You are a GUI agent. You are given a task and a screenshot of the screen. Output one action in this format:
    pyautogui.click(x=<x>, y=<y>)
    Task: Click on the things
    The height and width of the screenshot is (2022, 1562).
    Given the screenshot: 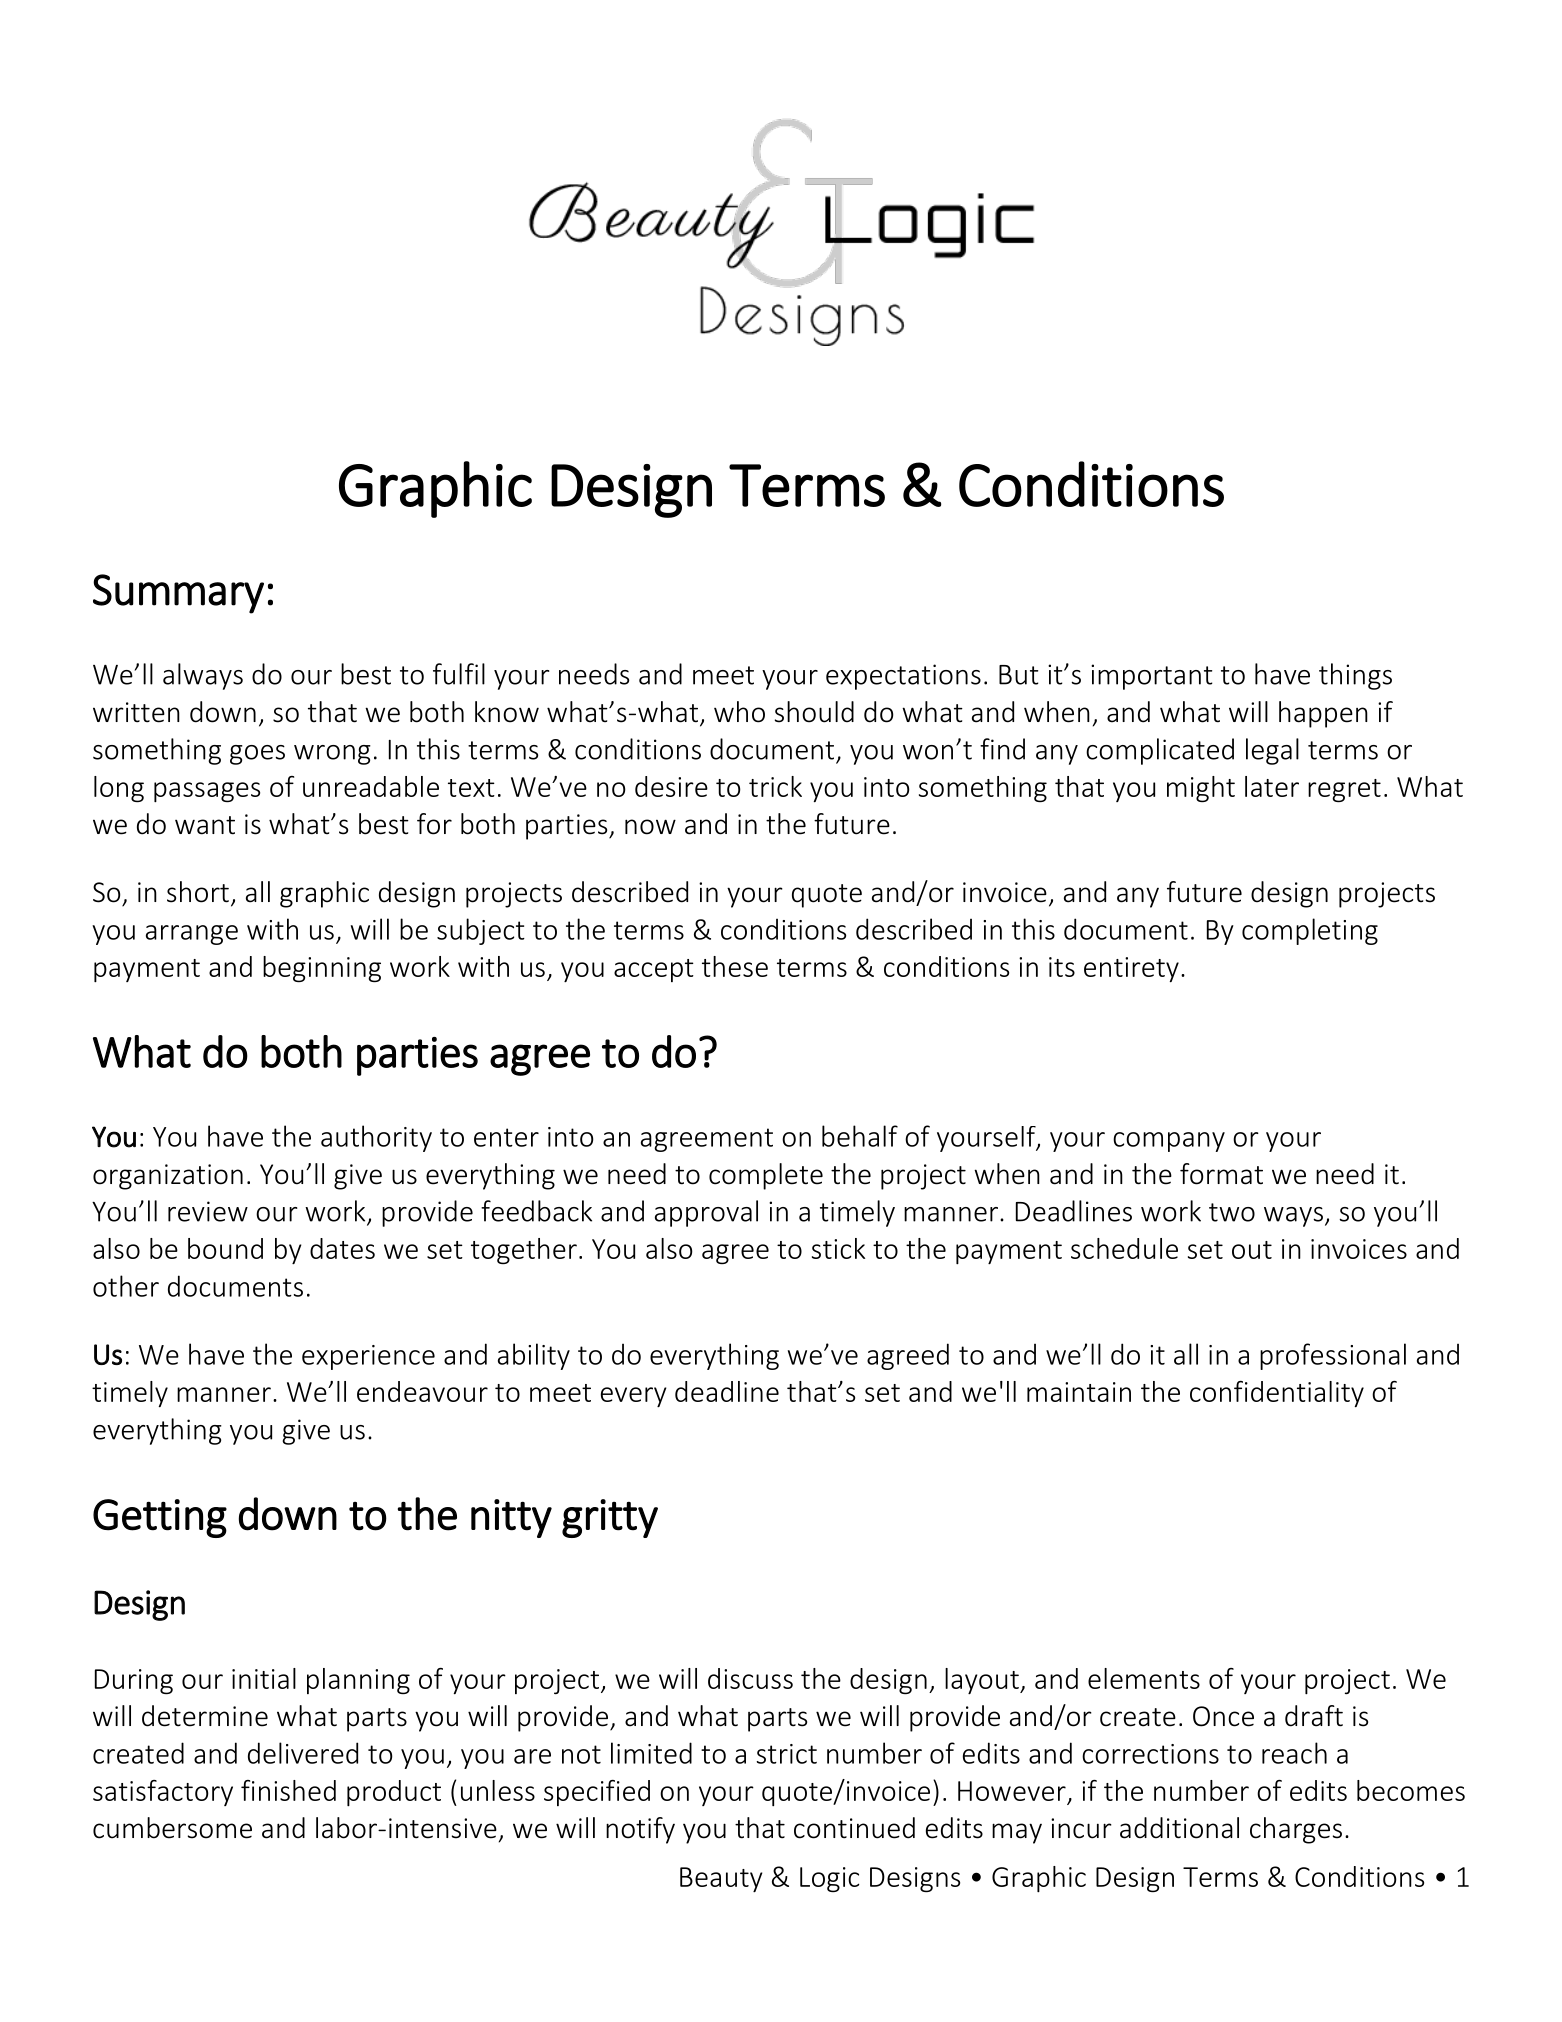 What is the action you would take?
    pyautogui.click(x=1355, y=676)
